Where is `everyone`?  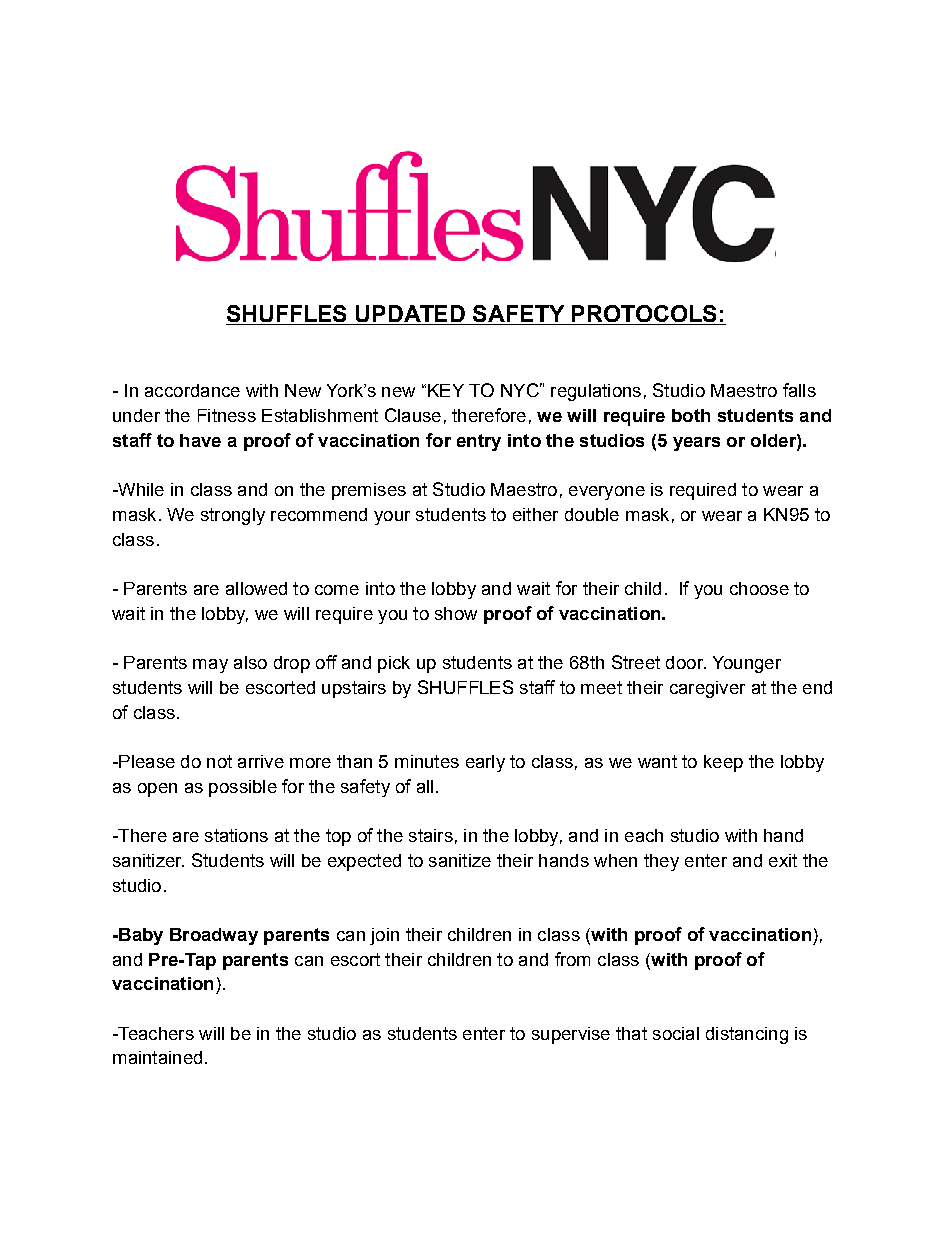
everyone is located at coordinates (607, 493).
